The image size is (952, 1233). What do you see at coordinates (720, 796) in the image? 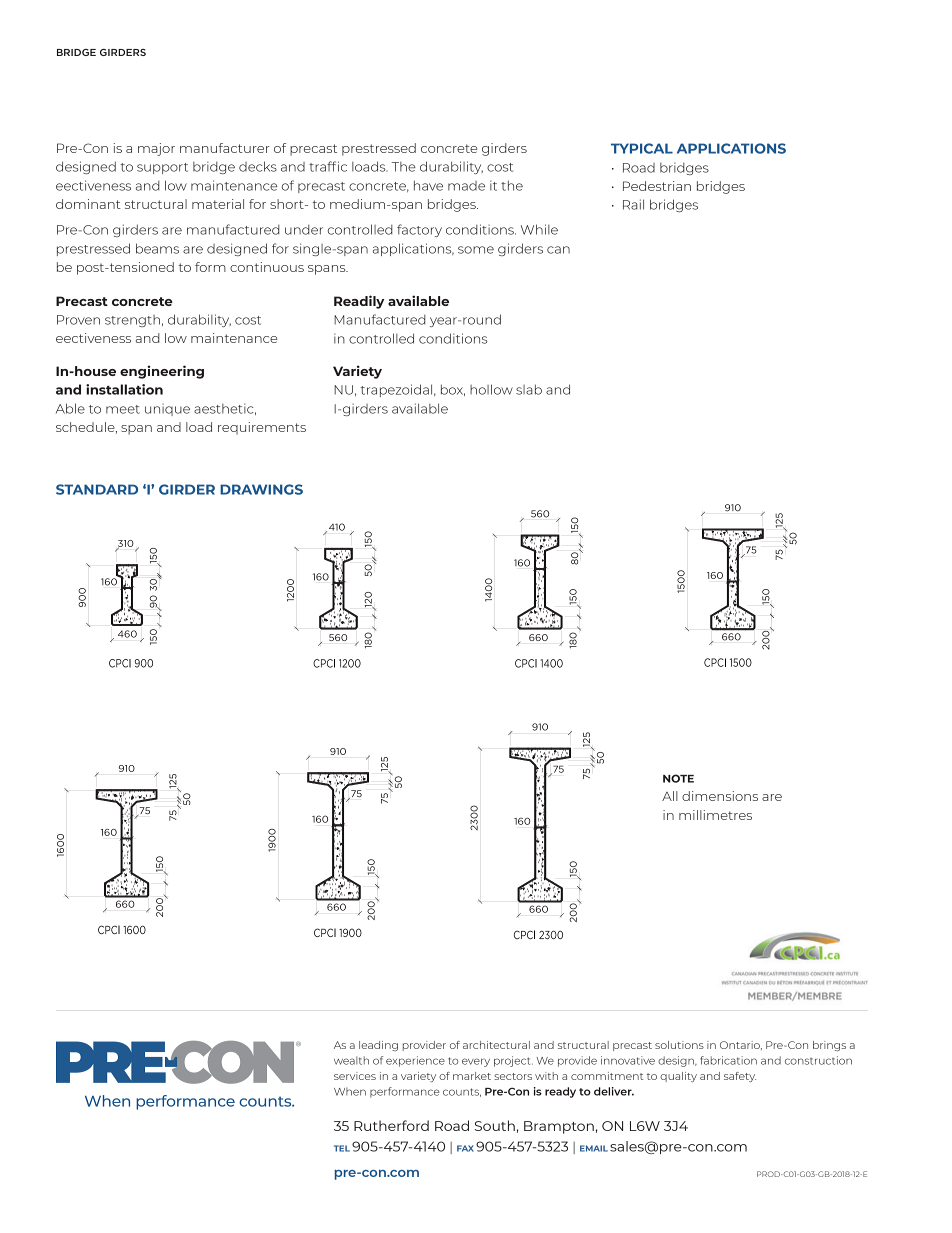
I see `dimensions` at bounding box center [720, 796].
